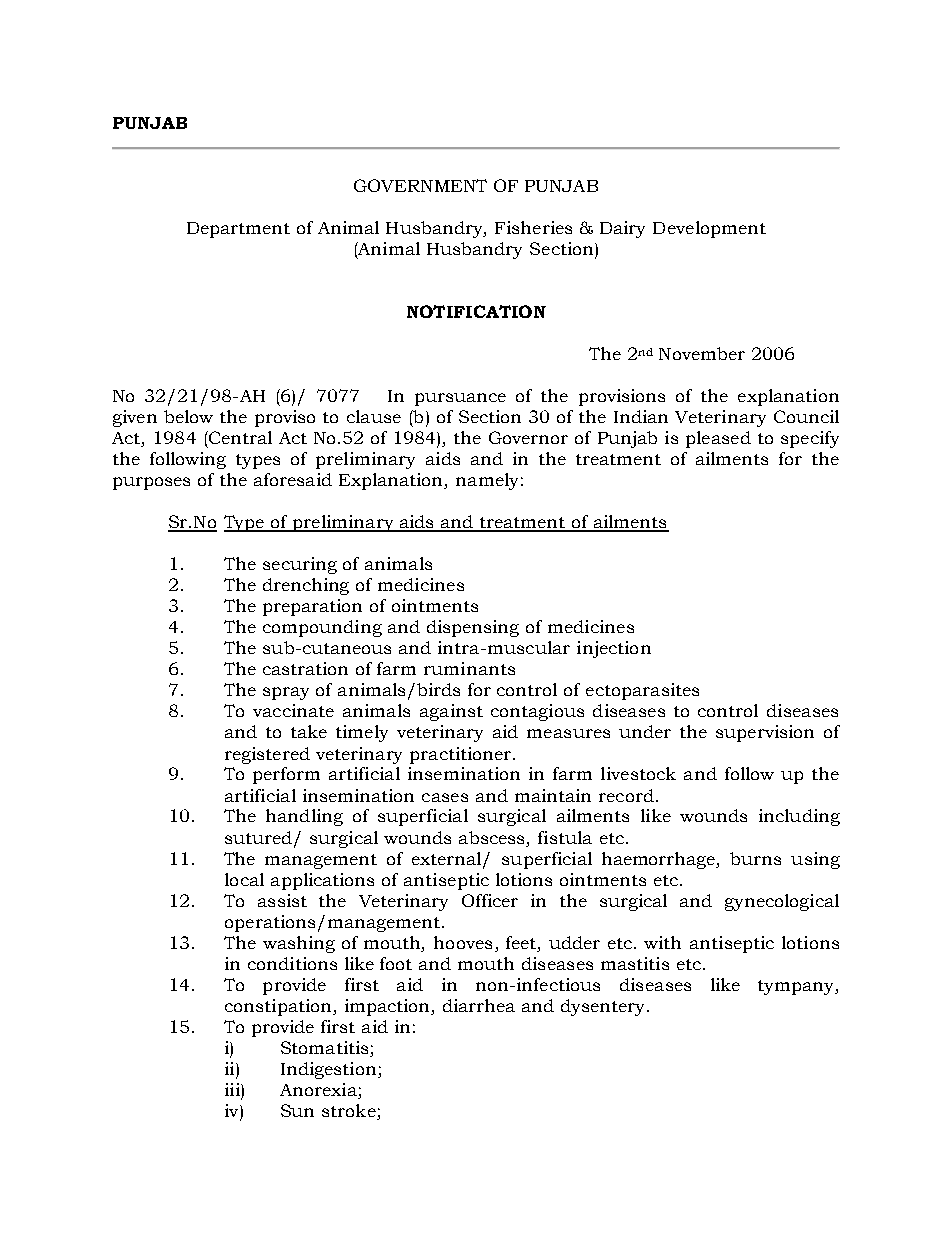 The height and width of the screenshot is (1233, 952). What do you see at coordinates (533, 227) in the screenshot?
I see `Fisheries` at bounding box center [533, 227].
